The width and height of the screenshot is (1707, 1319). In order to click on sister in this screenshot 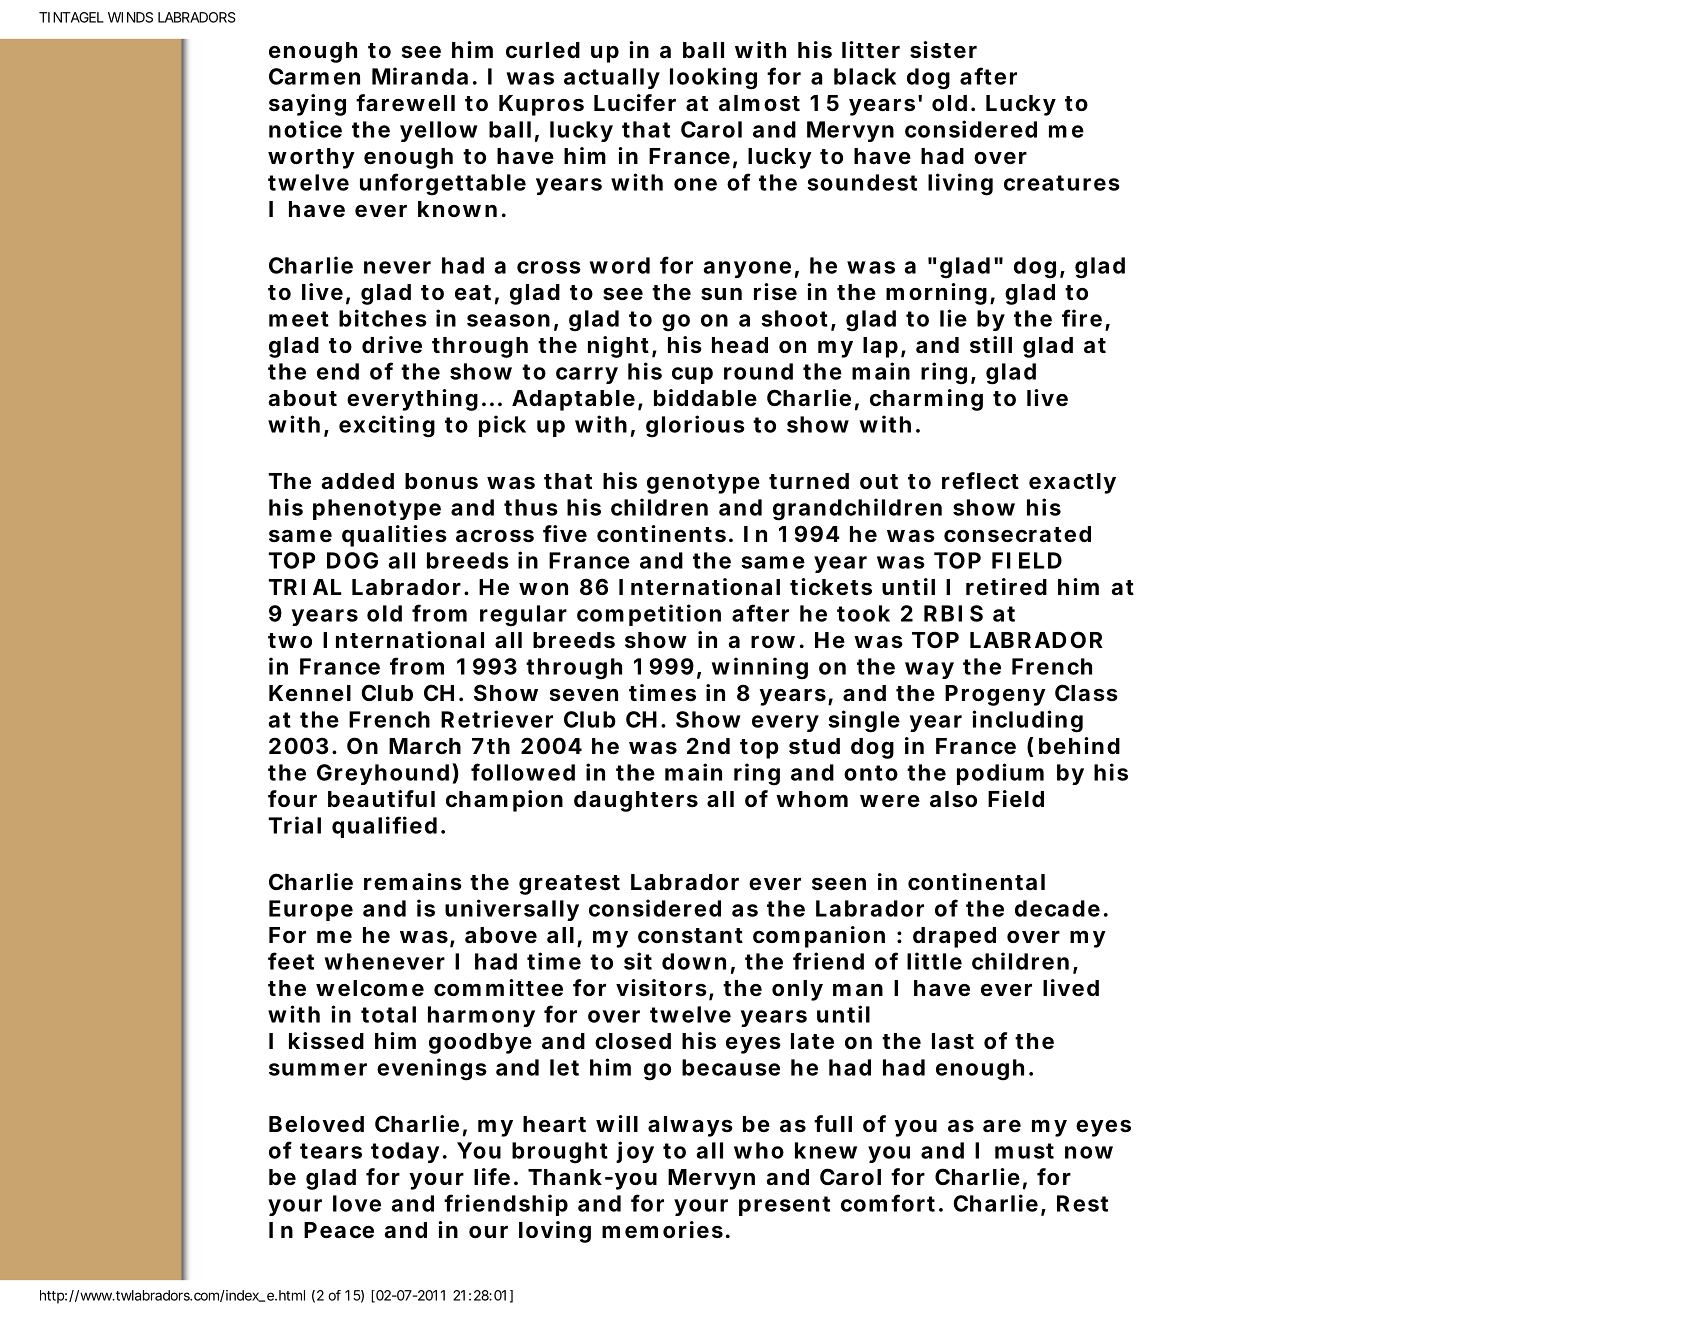, I will do `click(943, 50)`.
